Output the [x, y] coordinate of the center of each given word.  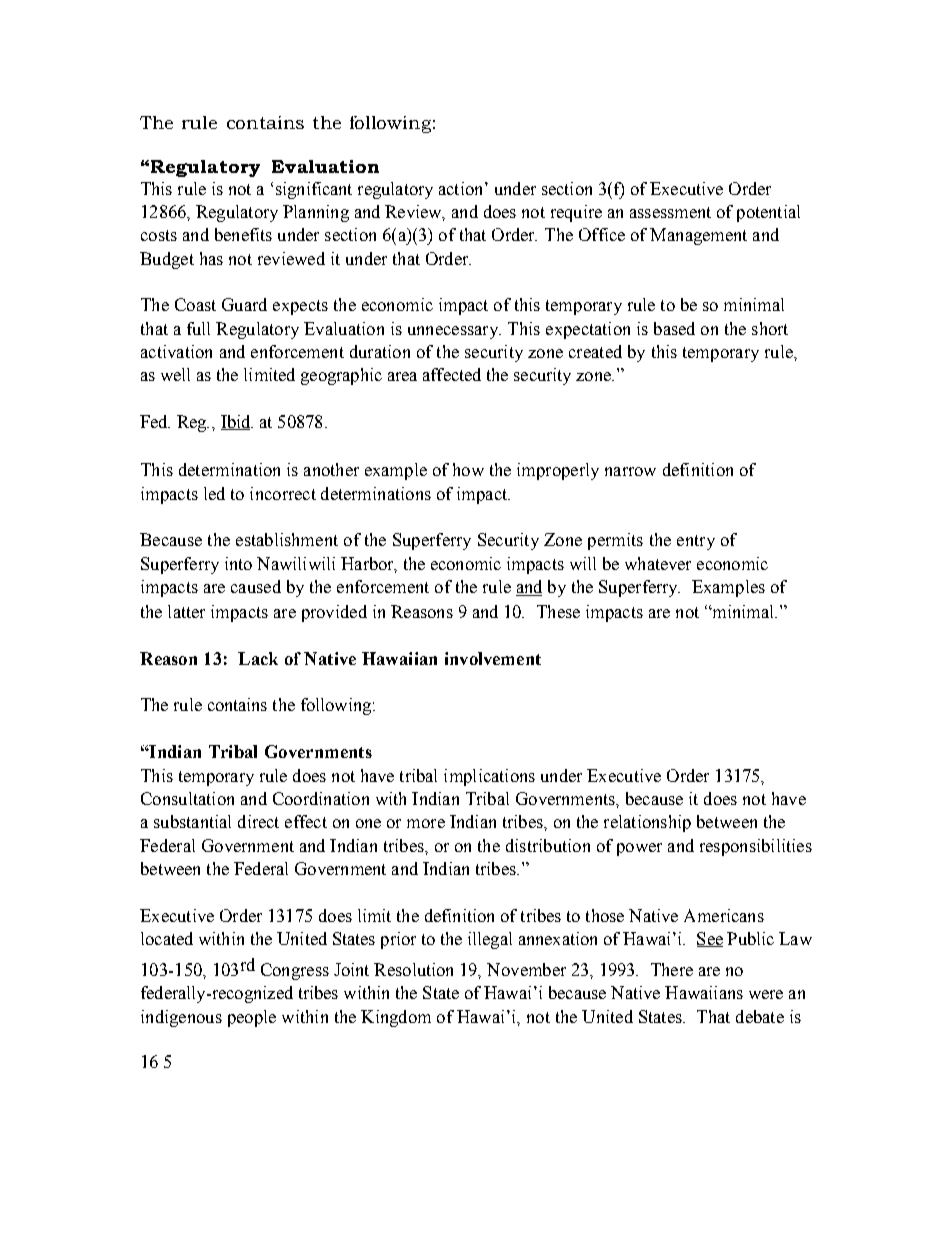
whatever [658, 563]
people [252, 1018]
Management [698, 236]
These [558, 611]
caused [256, 586]
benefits [243, 234]
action [462, 188]
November [526, 969]
